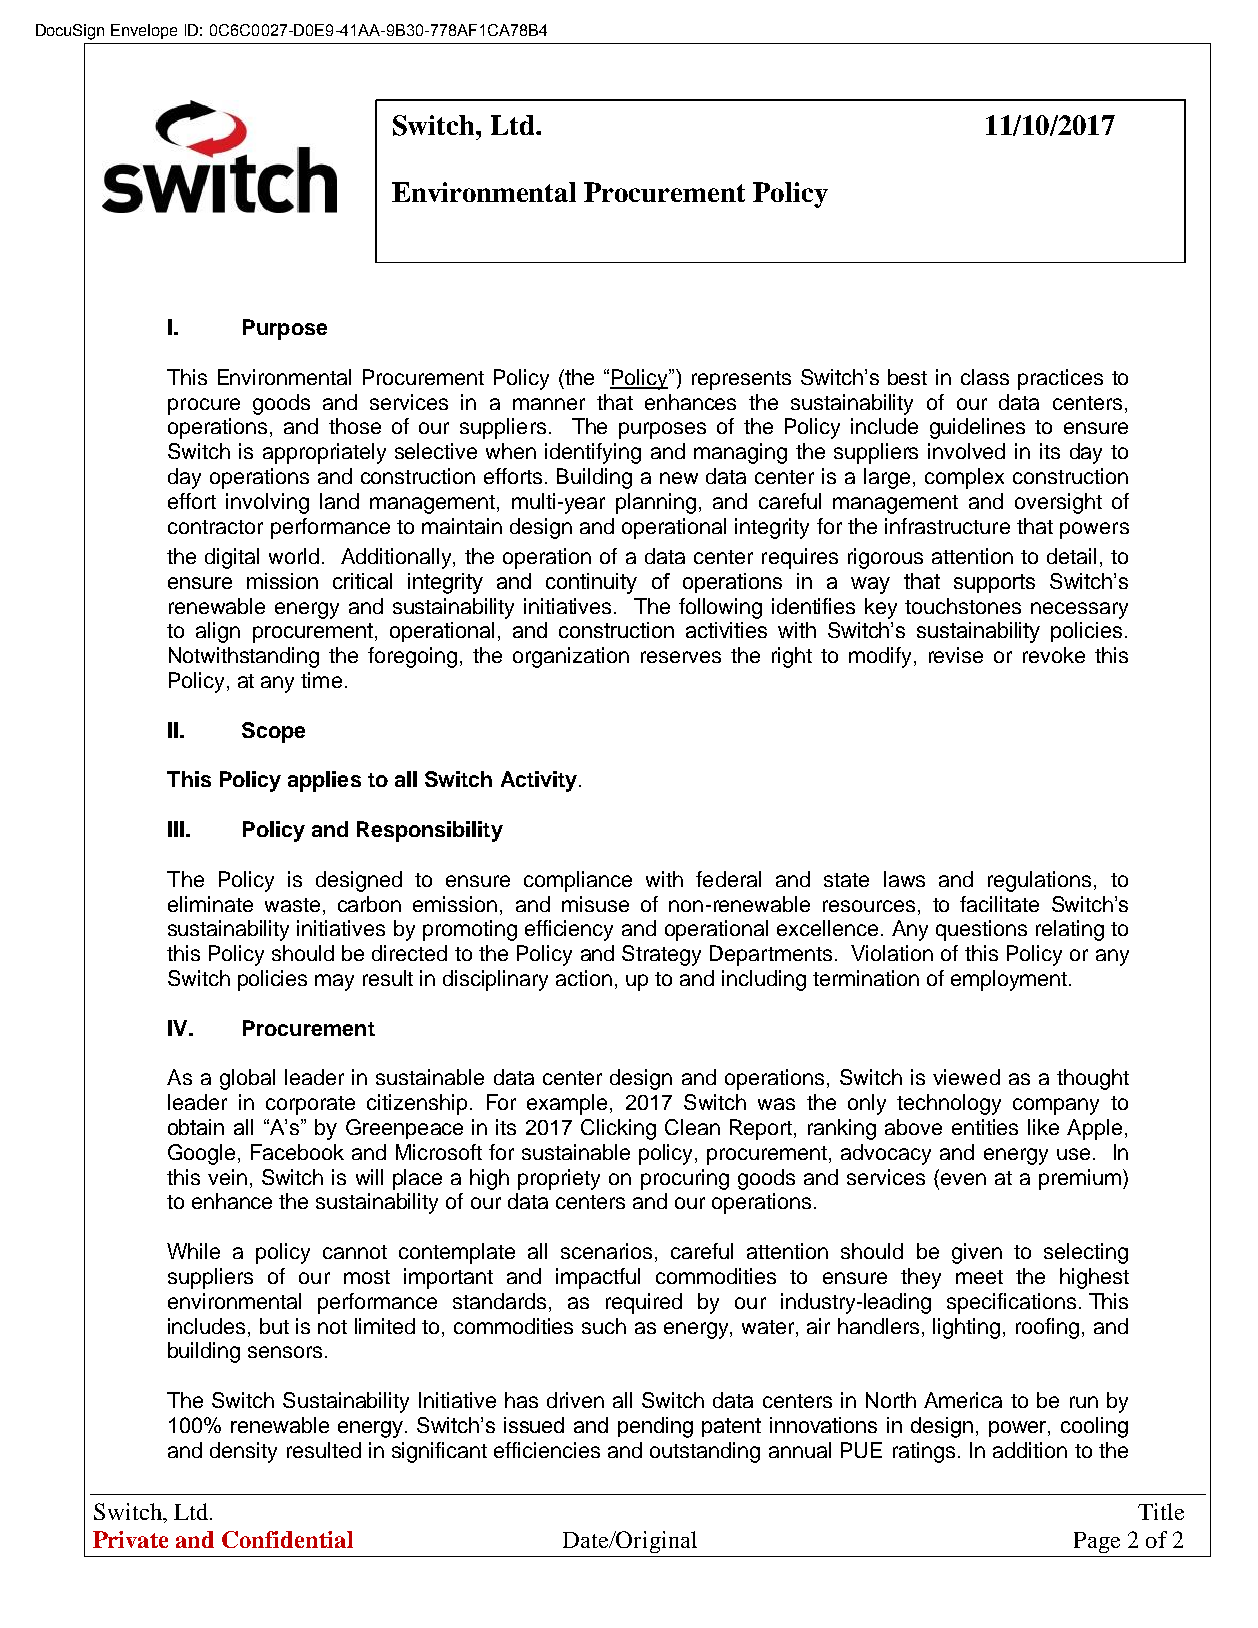  What do you see at coordinates (297, 1152) in the document?
I see `Facebook` at bounding box center [297, 1152].
